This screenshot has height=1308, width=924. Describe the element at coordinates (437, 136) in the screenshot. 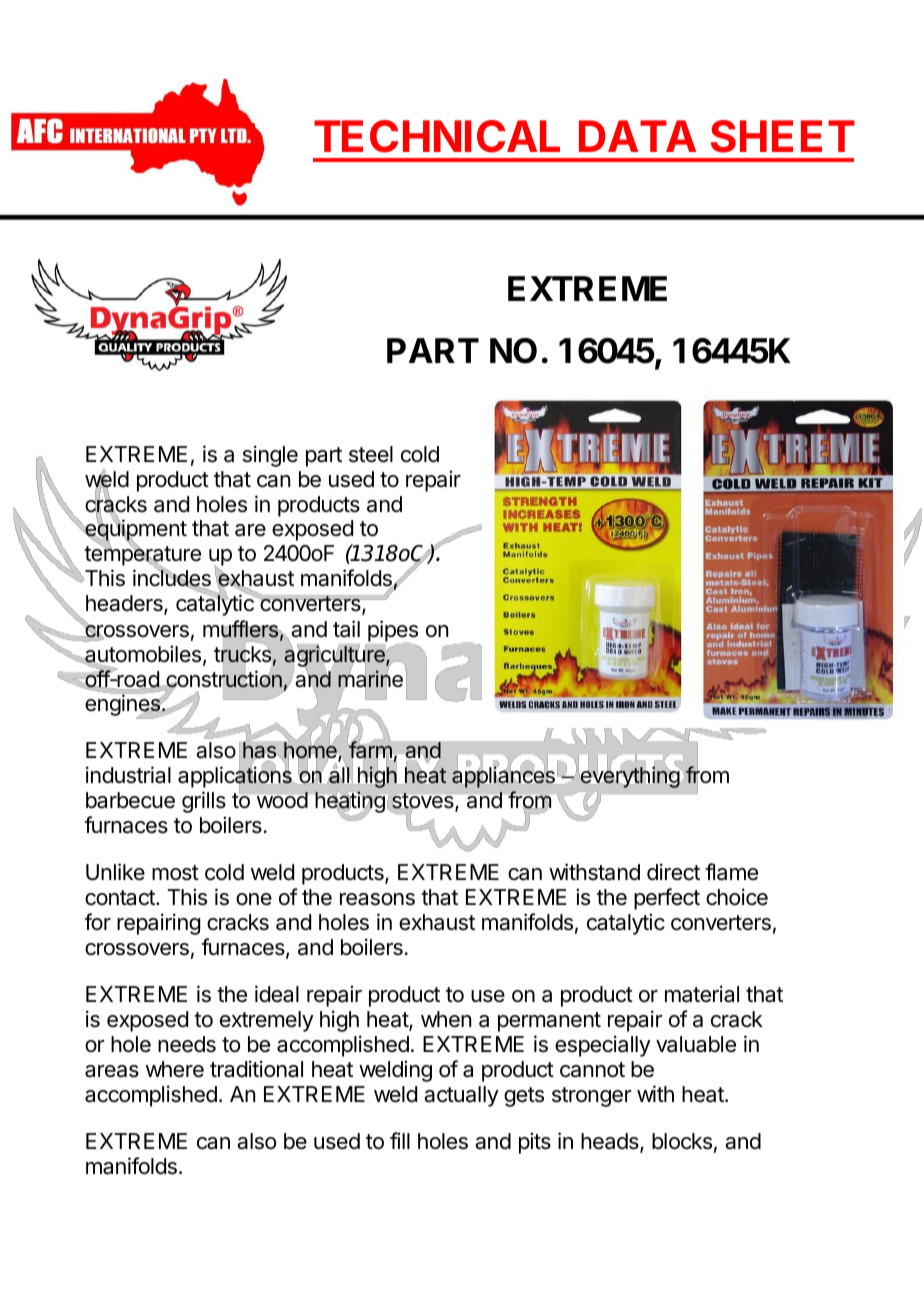

I see `TECHNICAL` at that location.
